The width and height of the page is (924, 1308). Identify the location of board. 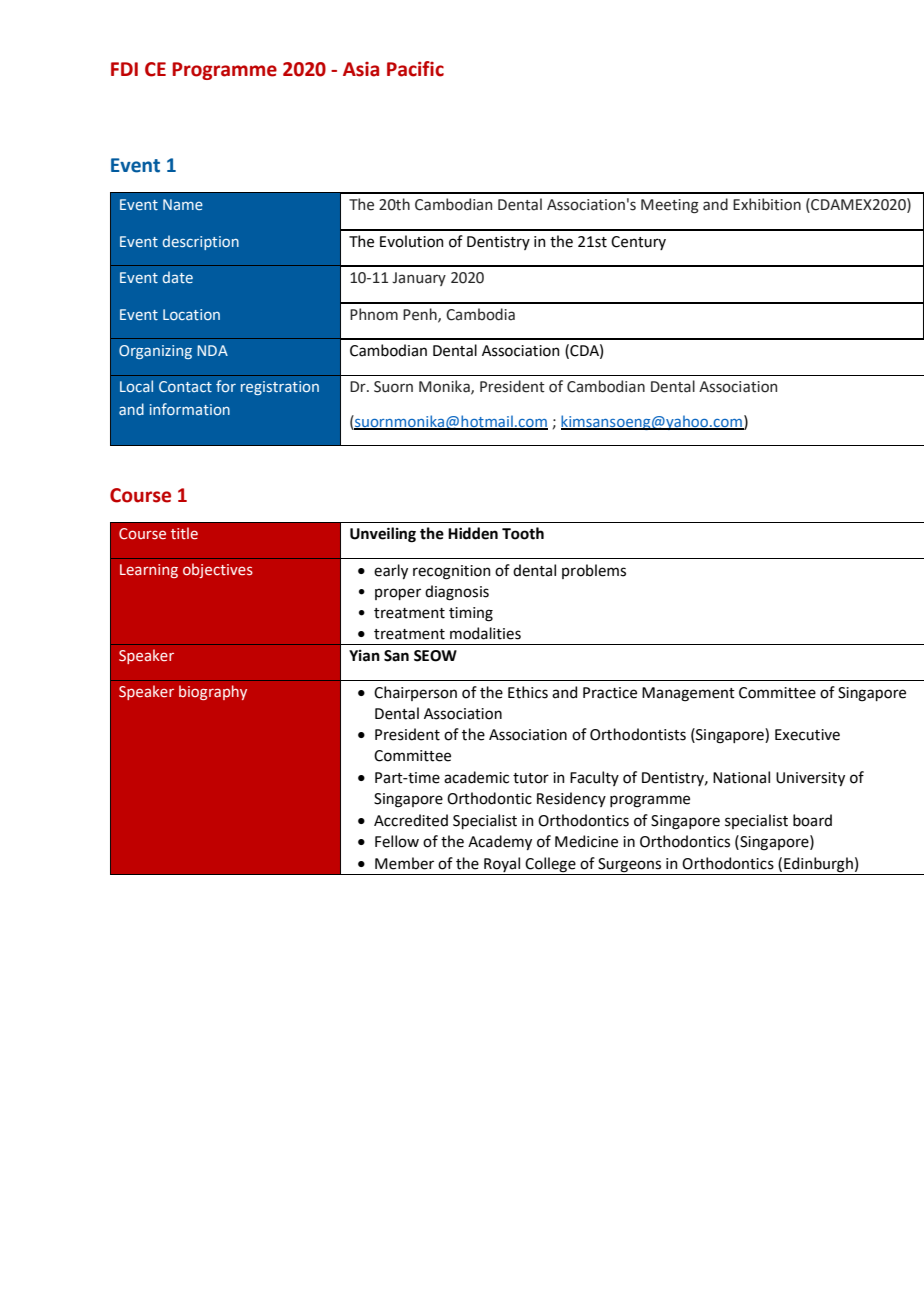
(812, 820).
